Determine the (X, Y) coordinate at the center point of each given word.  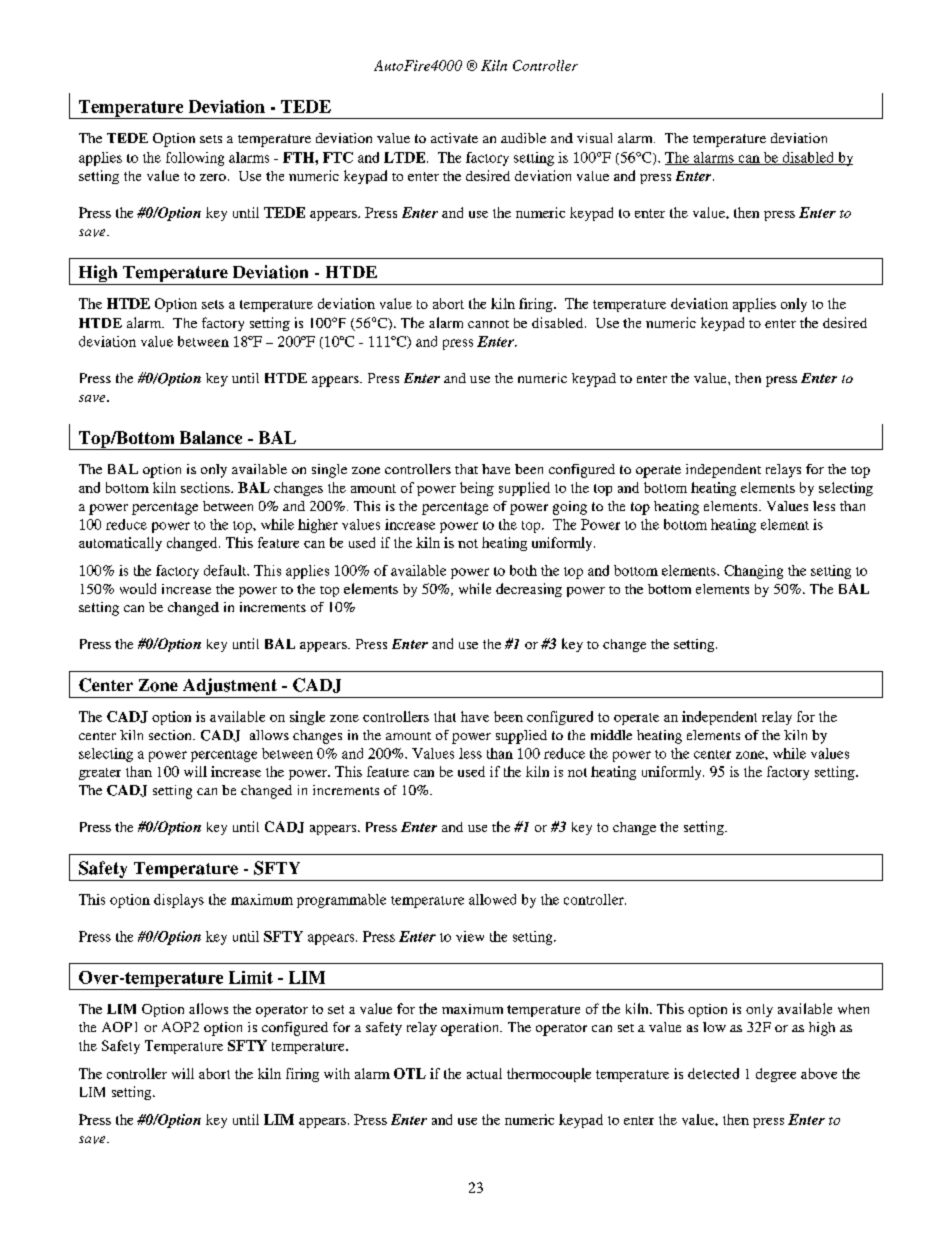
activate (454, 138)
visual (594, 138)
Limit (251, 977)
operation (471, 1029)
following (195, 159)
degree (776, 1075)
